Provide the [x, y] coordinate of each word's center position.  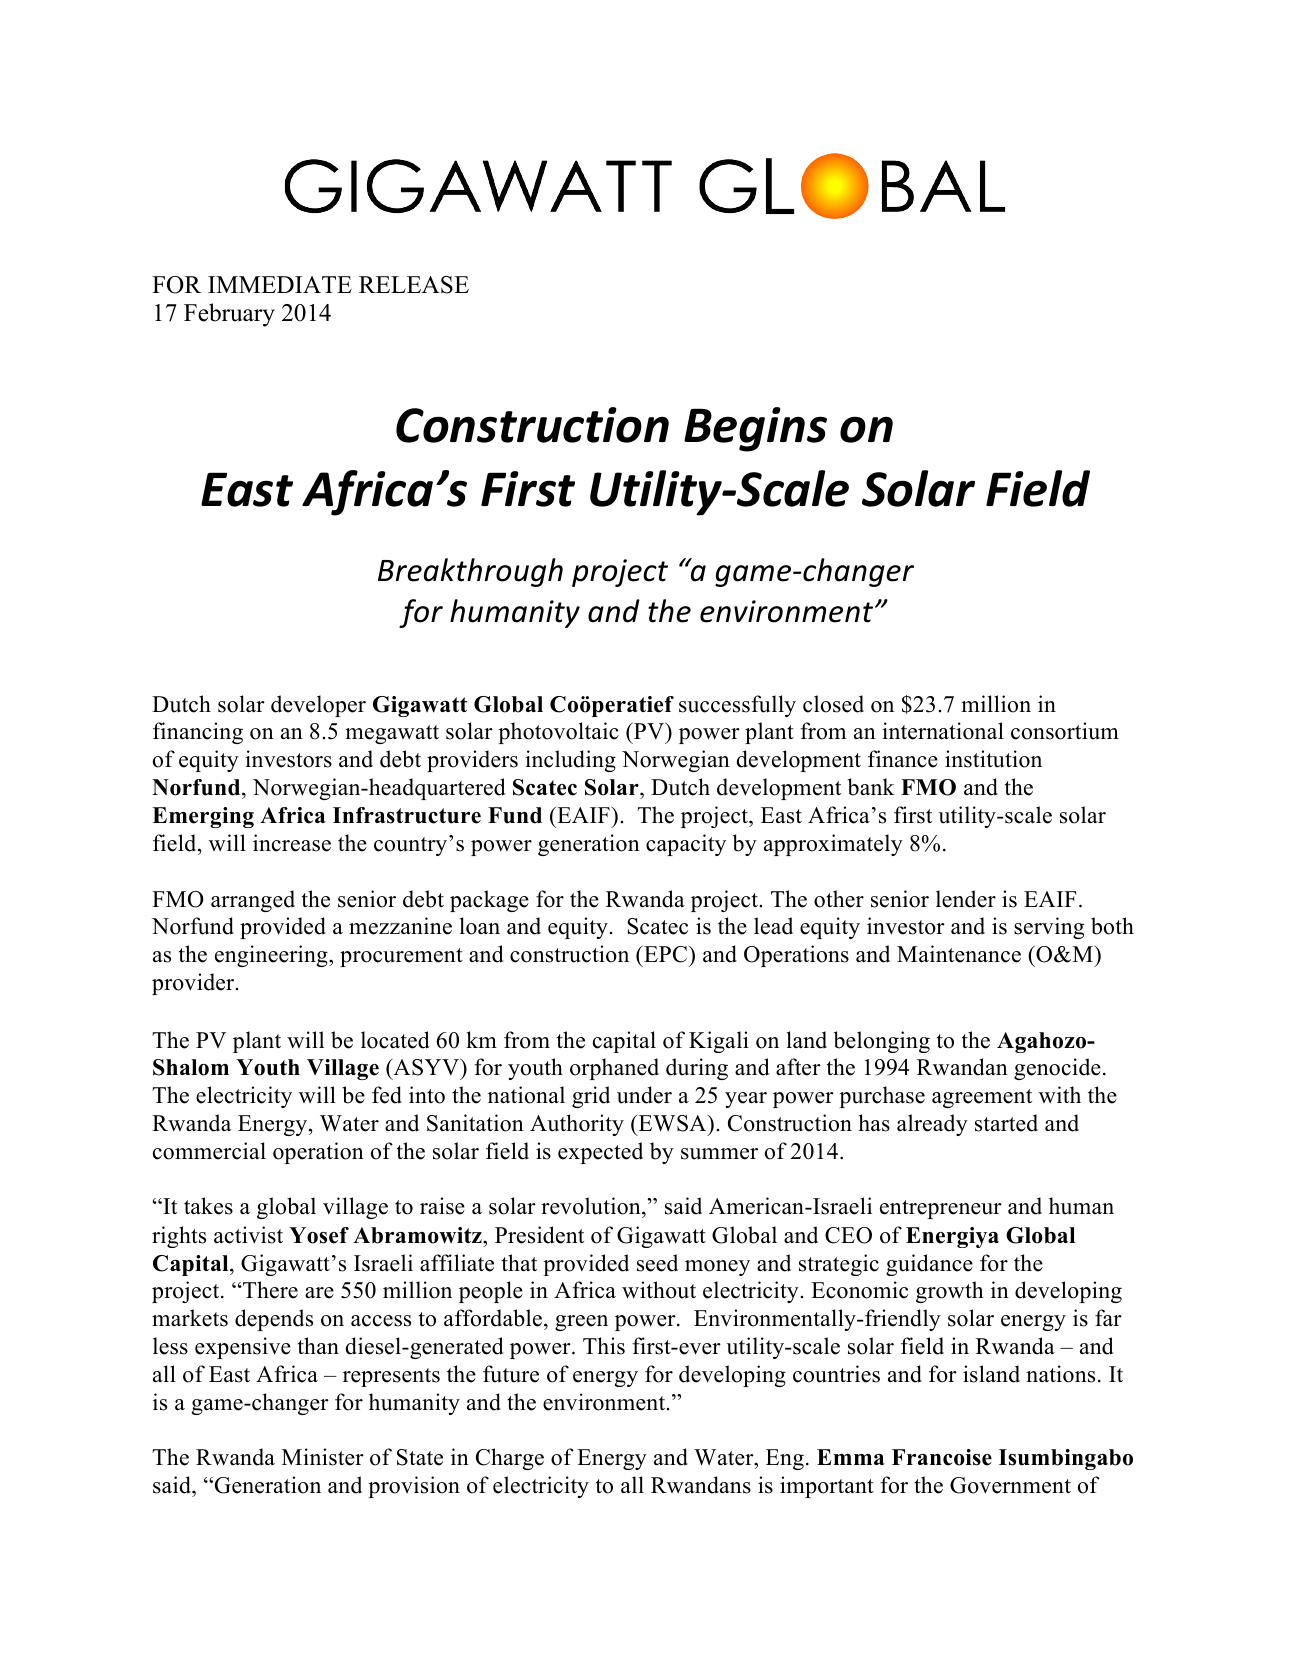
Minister [323, 1457]
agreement [982, 1098]
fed [387, 1095]
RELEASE [414, 285]
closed [833, 704]
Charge [510, 1459]
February [229, 315]
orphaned [614, 1069]
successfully [737, 706]
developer [318, 706]
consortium [1065, 731]
